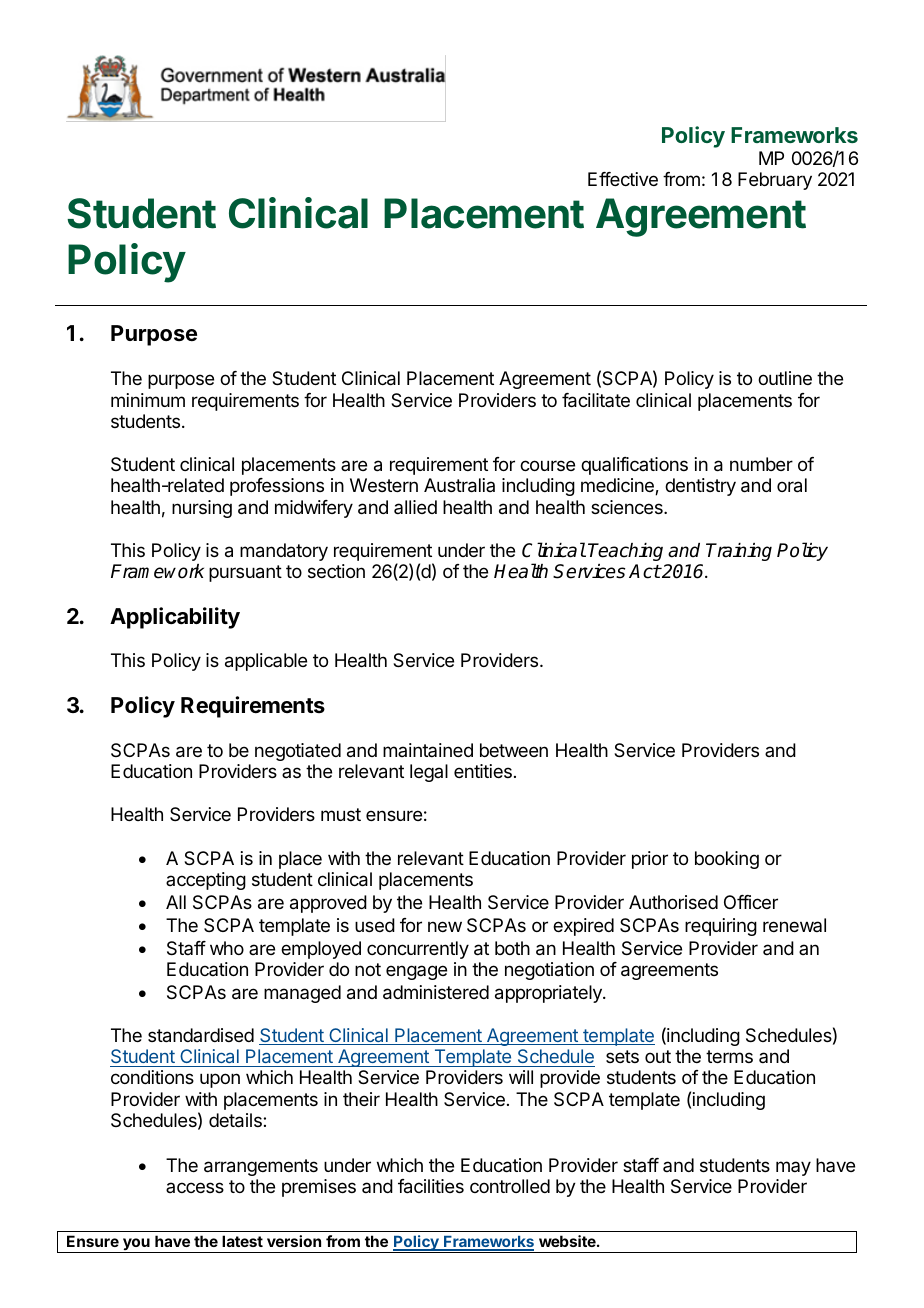  Describe the element at coordinates (775, 181) in the image. I see `February` at that location.
